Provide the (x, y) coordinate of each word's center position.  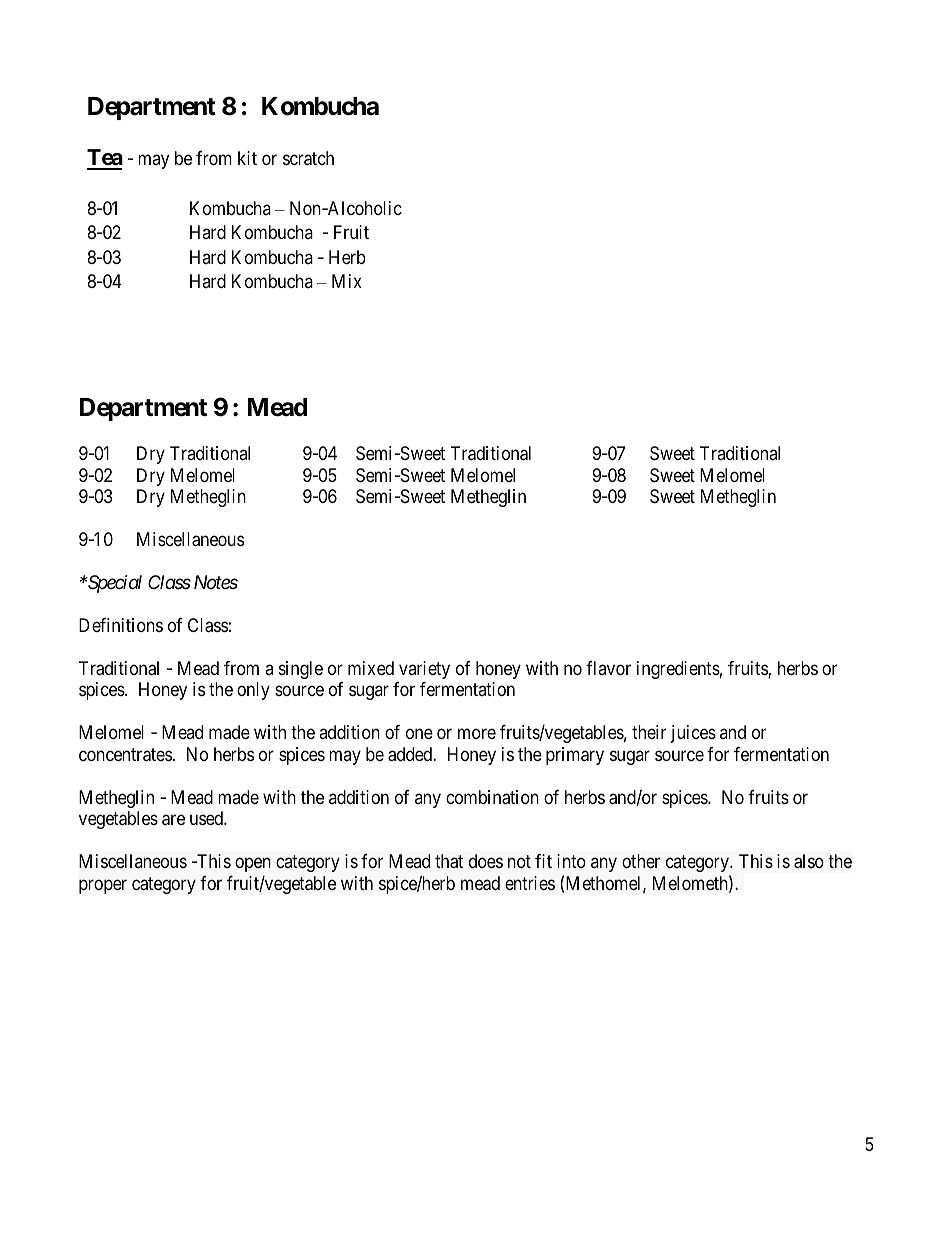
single (301, 670)
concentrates (125, 755)
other (641, 861)
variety (424, 670)
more (477, 734)
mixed (371, 668)
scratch (308, 158)
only (253, 691)
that (449, 861)
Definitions (121, 625)
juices (693, 734)
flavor (608, 668)
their (649, 732)
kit (247, 158)
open (253, 865)
